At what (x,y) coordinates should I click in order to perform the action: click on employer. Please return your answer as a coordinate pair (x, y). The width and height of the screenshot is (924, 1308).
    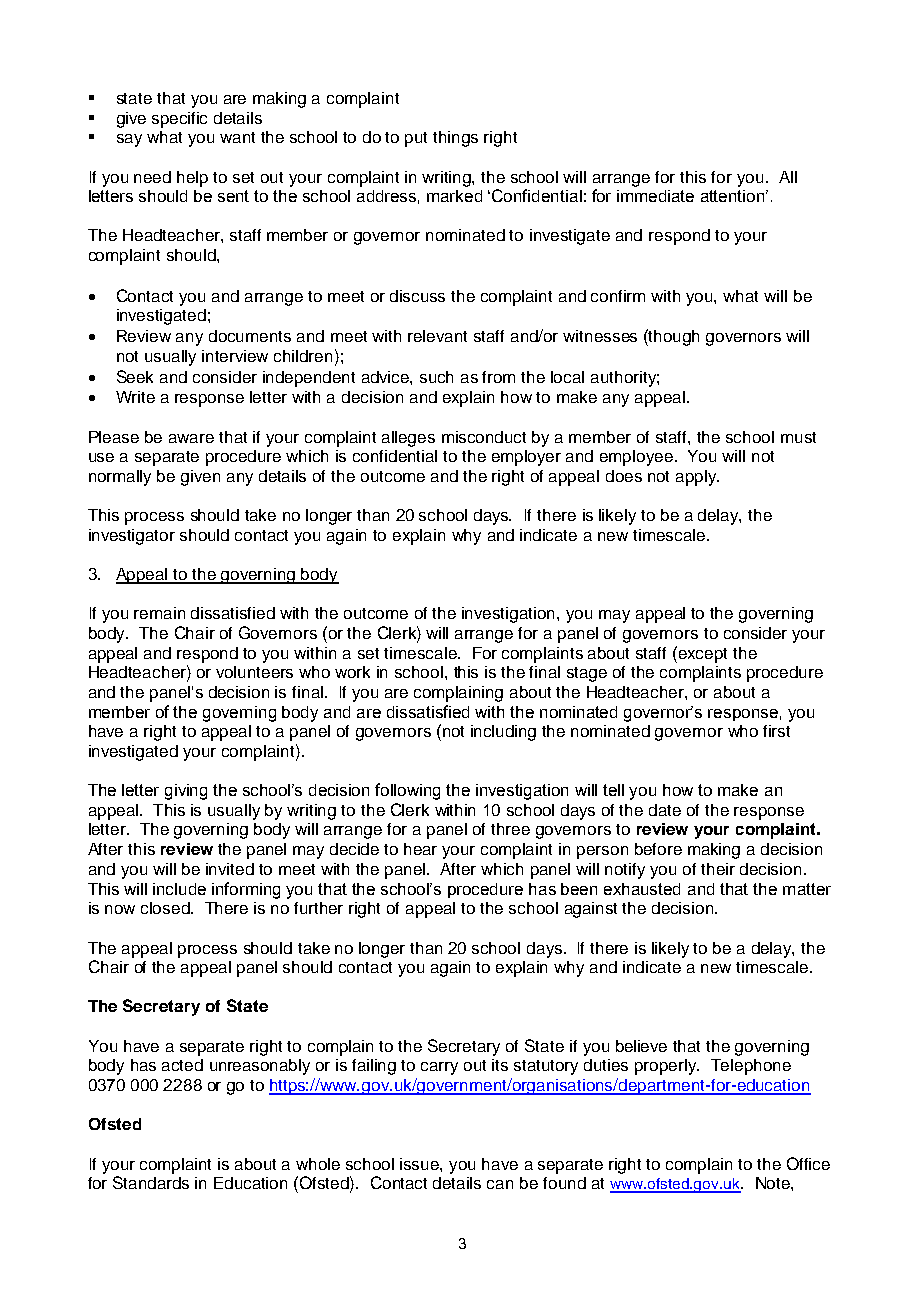
    Looking at the image, I should click on (526, 458).
